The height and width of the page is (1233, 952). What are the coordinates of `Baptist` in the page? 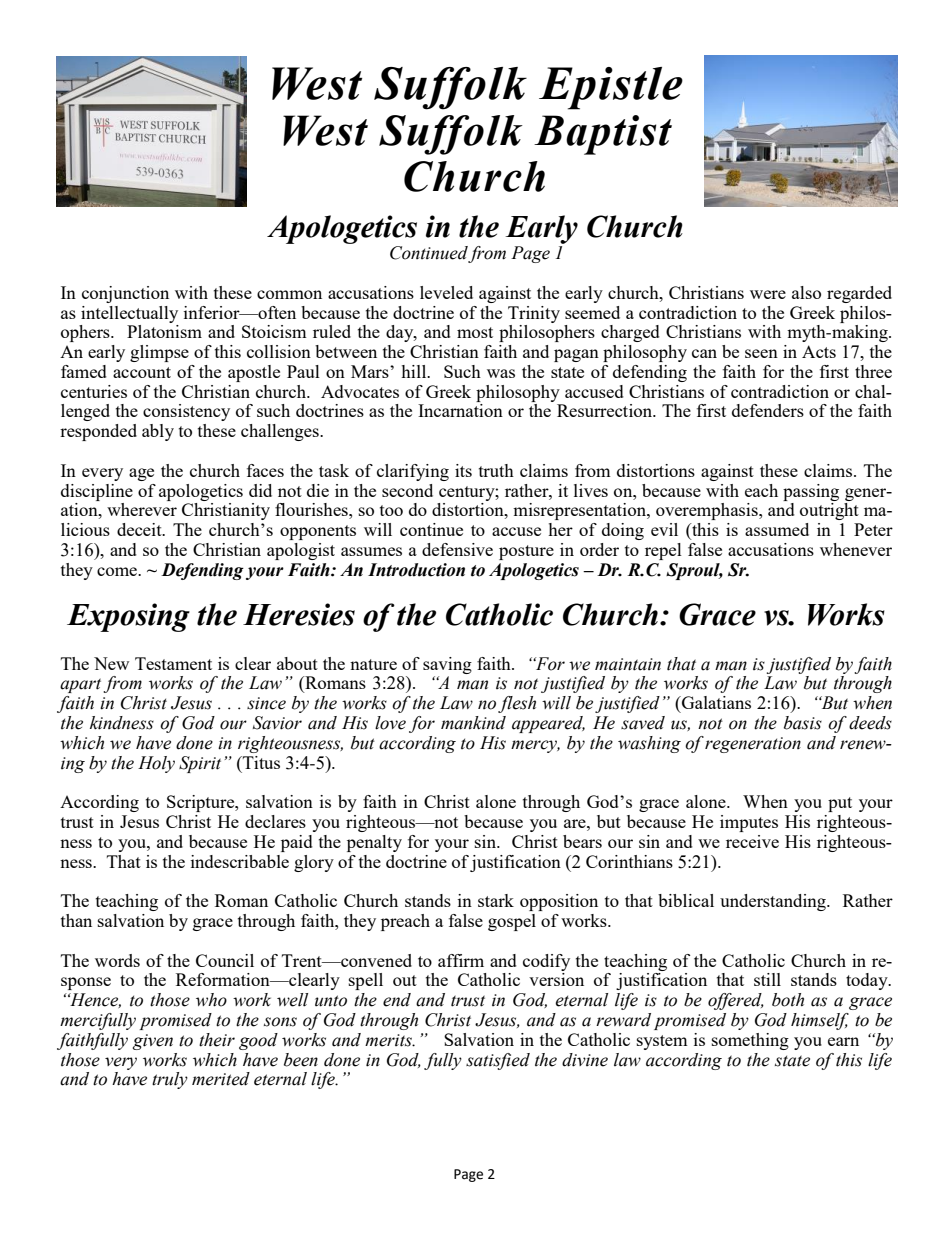 It's located at (603, 135).
